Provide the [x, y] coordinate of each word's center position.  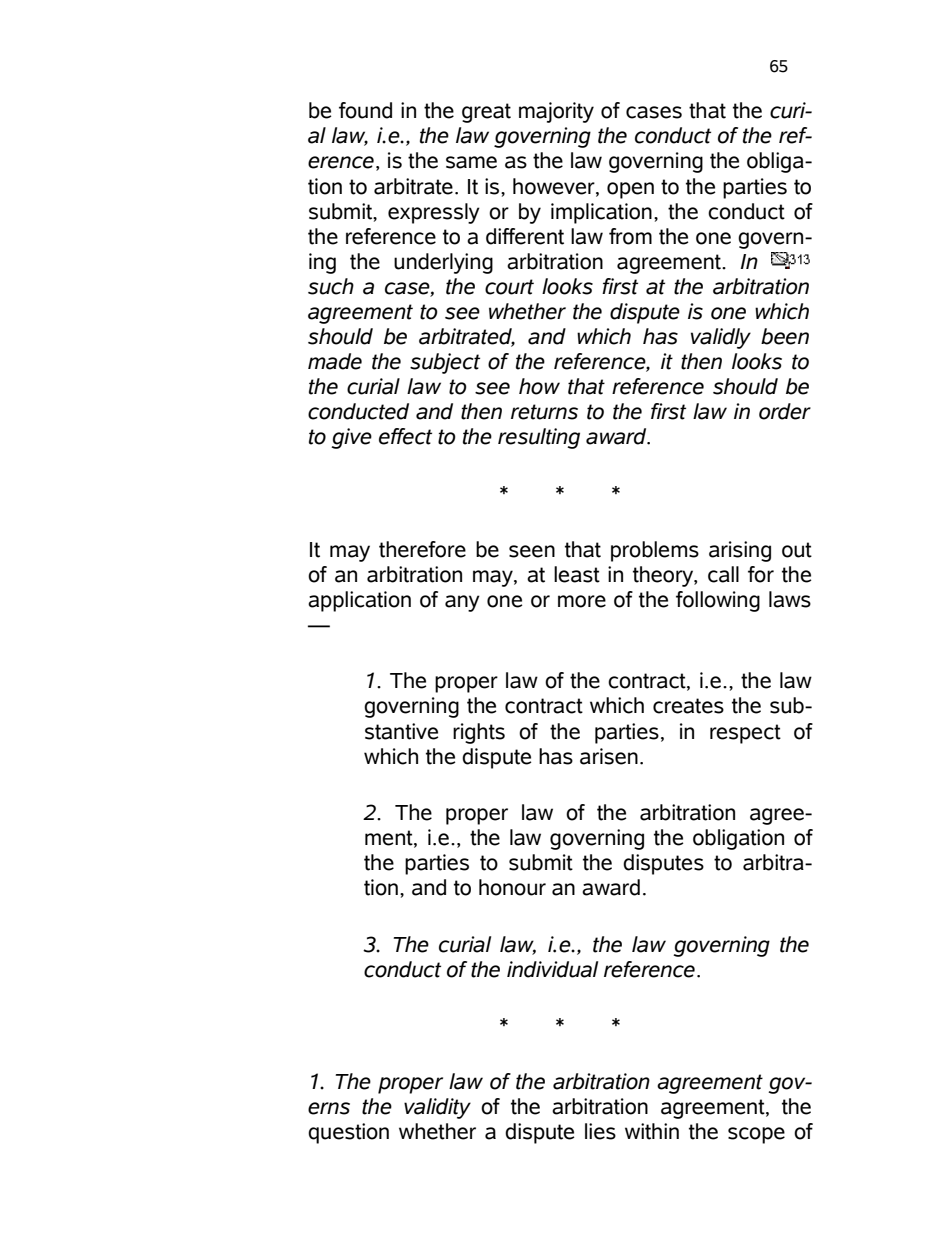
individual [552, 969]
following [718, 601]
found [365, 110]
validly [721, 338]
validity [437, 1108]
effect [405, 436]
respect [745, 734]
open [630, 190]
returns [544, 412]
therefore [422, 549]
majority [556, 112]
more [582, 601]
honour [512, 887]
